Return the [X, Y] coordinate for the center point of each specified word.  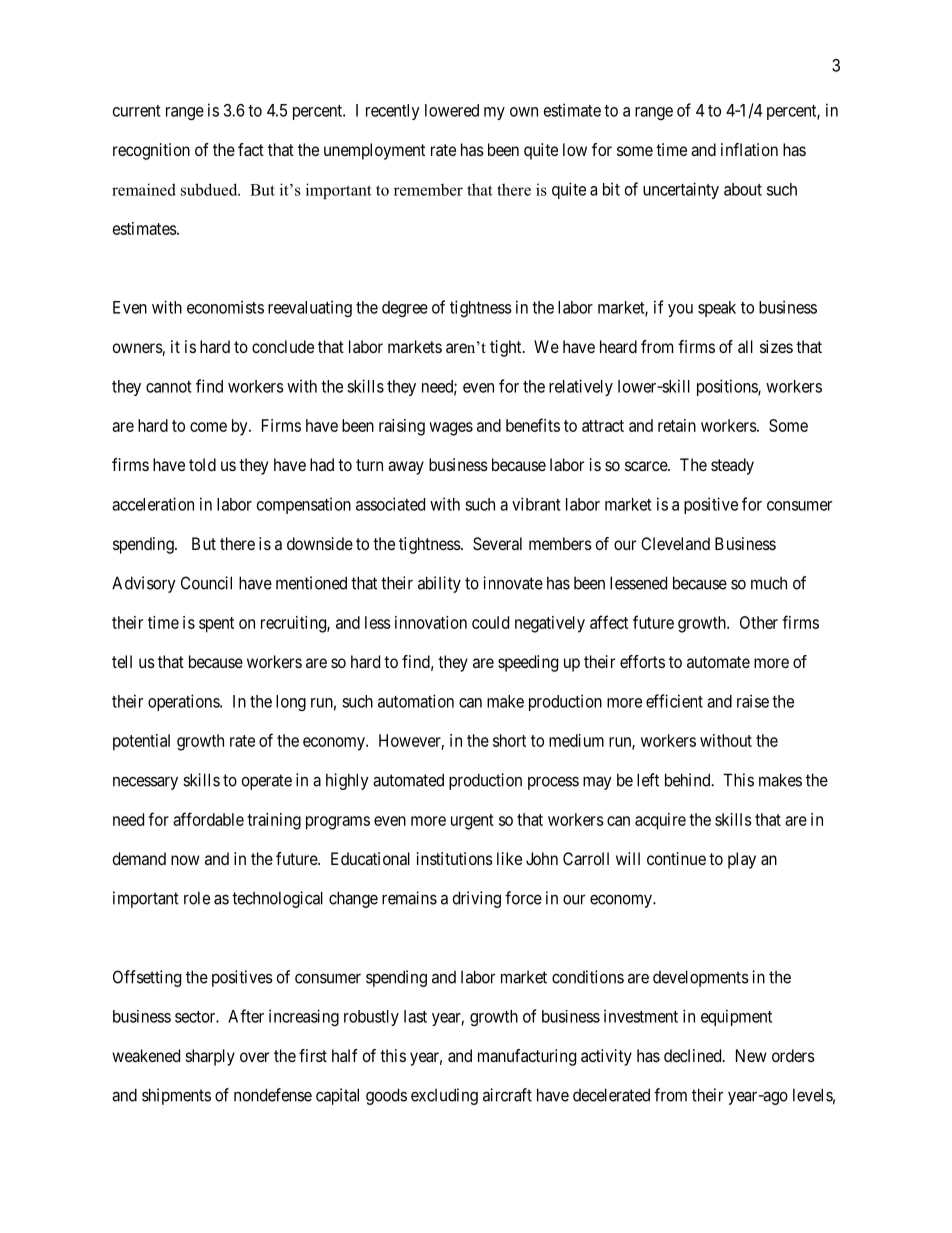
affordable [208, 819]
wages [451, 429]
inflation [749, 149]
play [742, 860]
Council [206, 583]
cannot [169, 387]
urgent [472, 822]
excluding [444, 1096]
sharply [210, 1057]
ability [439, 584]
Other [759, 622]
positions [728, 387]
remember [428, 189]
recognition [151, 151]
